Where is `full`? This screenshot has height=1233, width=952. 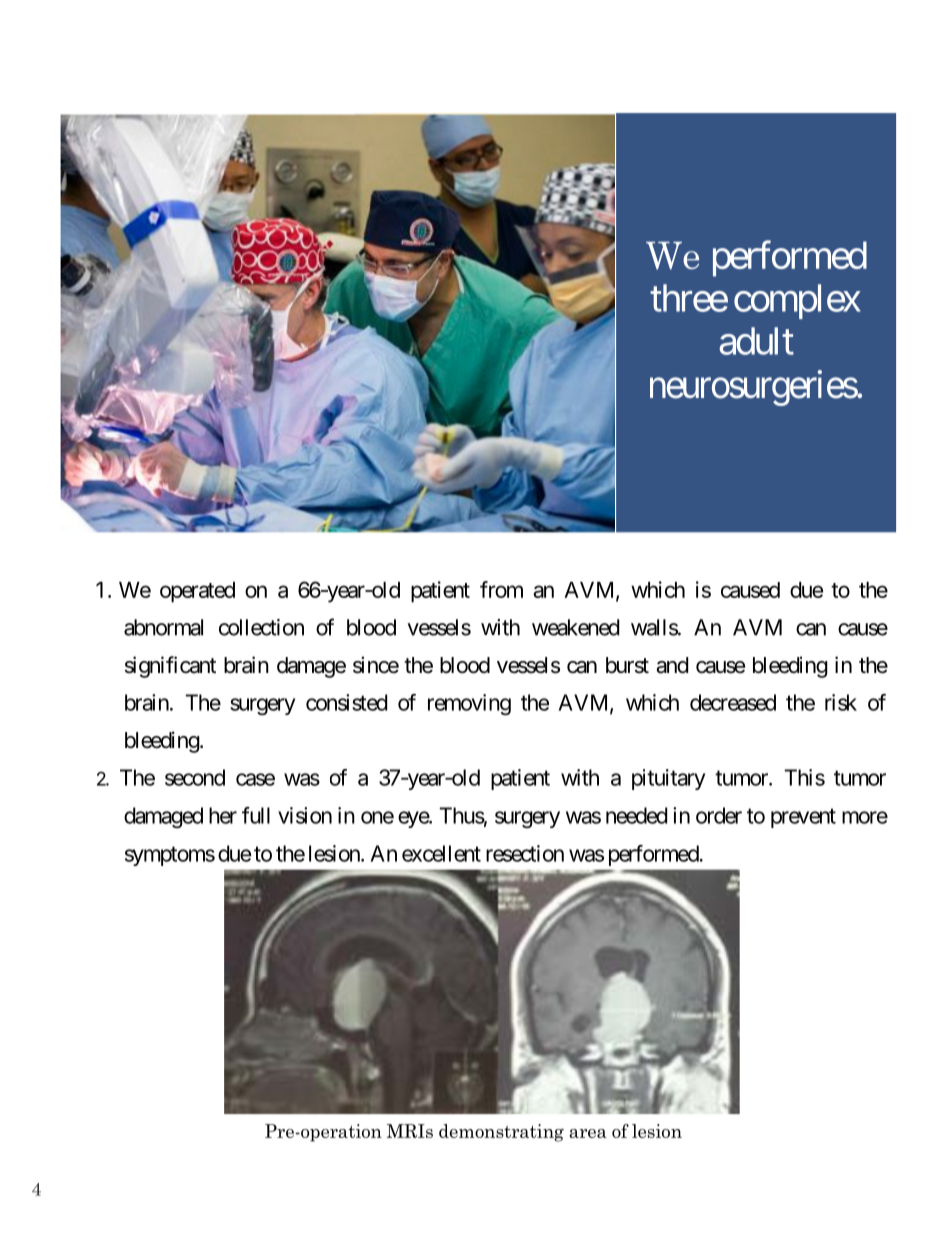
full is located at coordinates (256, 815).
